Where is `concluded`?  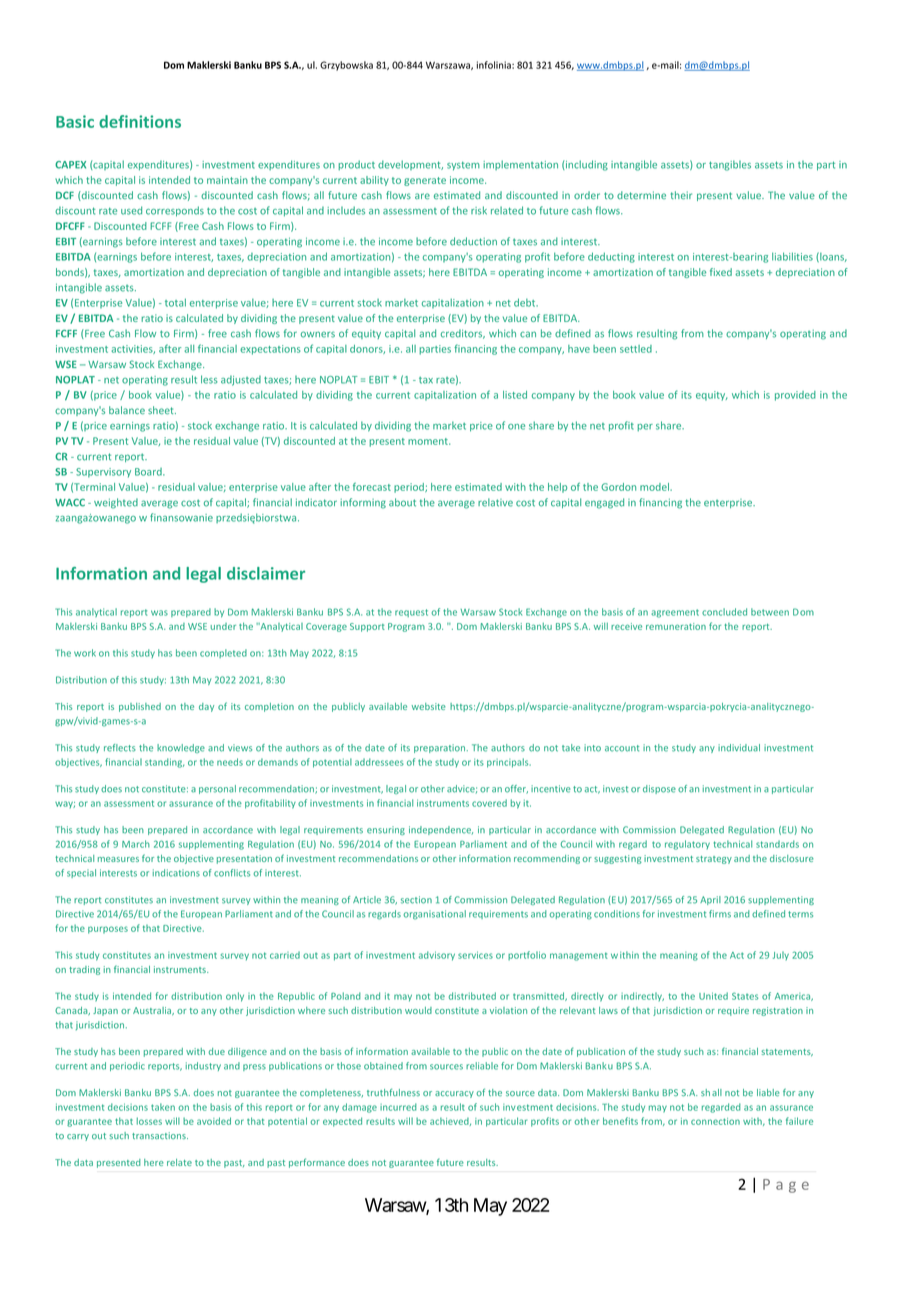 concluded is located at coordinates (724, 612).
